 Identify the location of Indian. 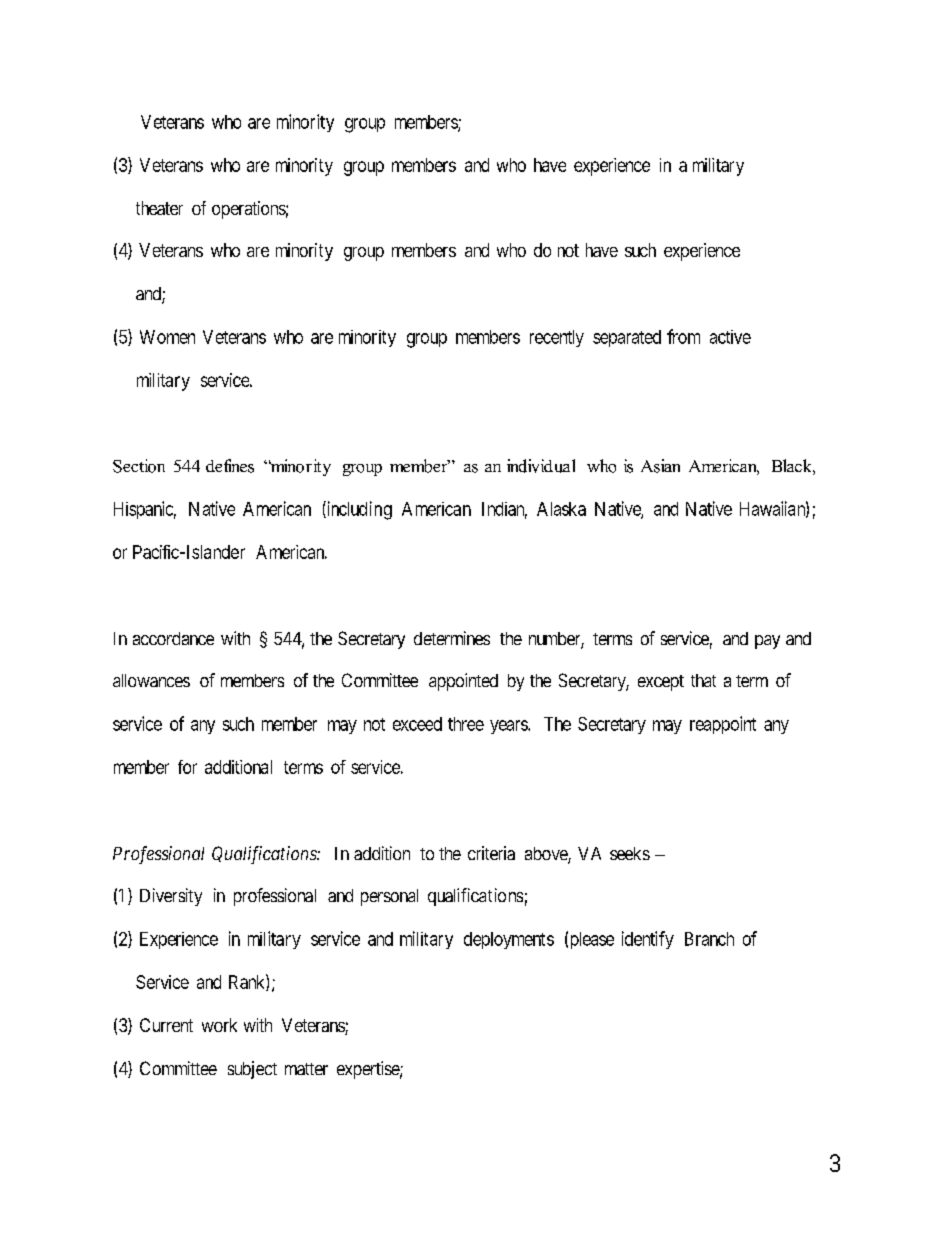
(504, 510).
